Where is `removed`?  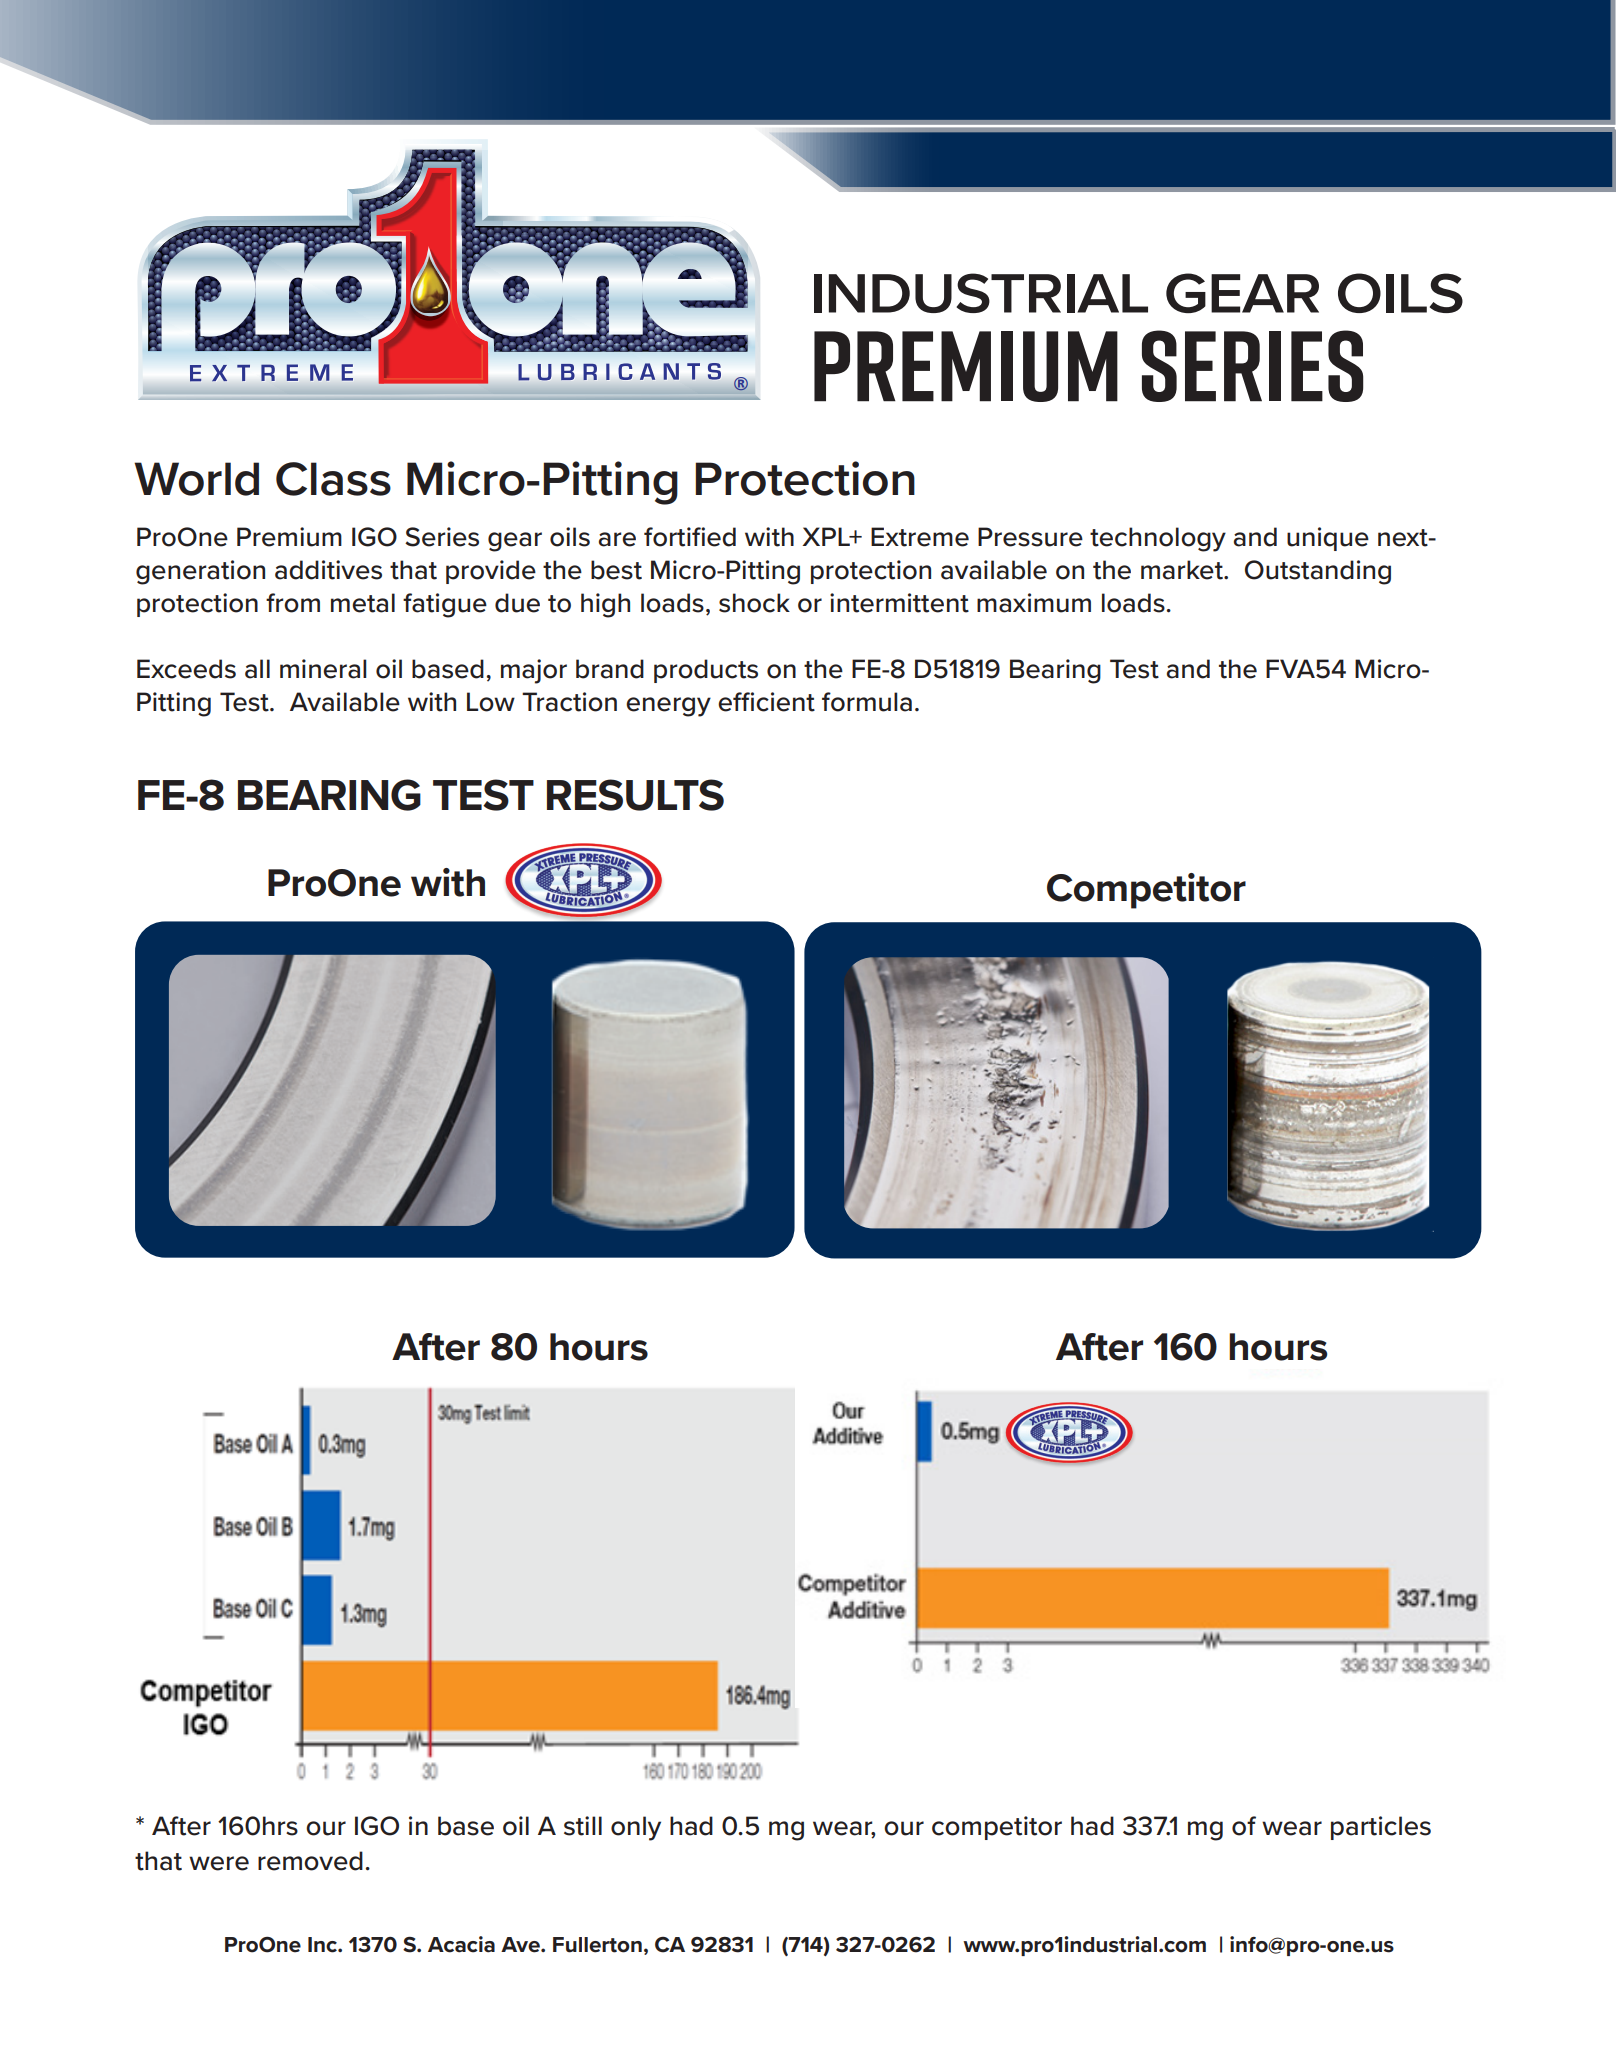
removed is located at coordinates (310, 1861).
